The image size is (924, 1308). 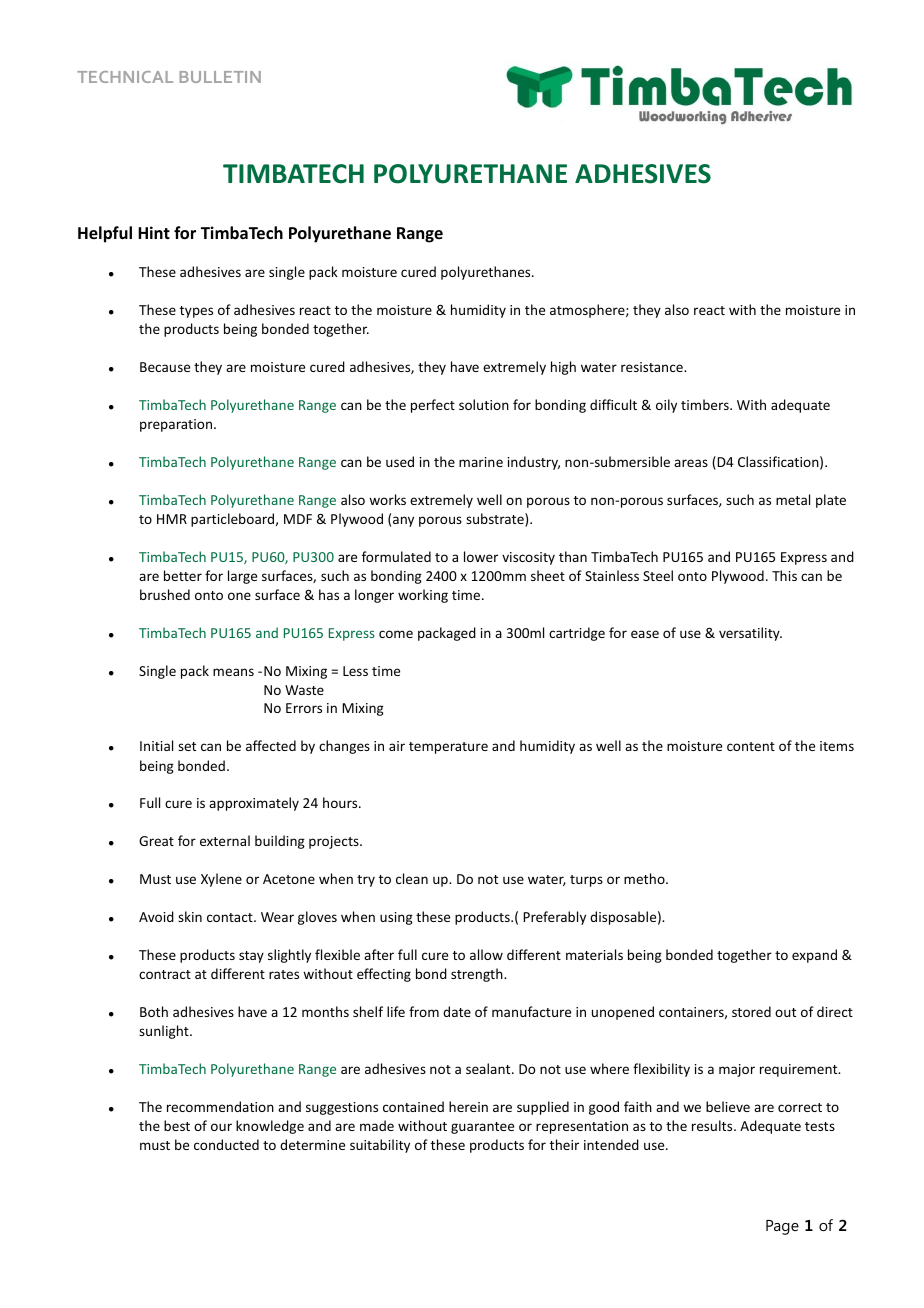 What do you see at coordinates (220, 77) in the image?
I see `BULLETIN` at bounding box center [220, 77].
